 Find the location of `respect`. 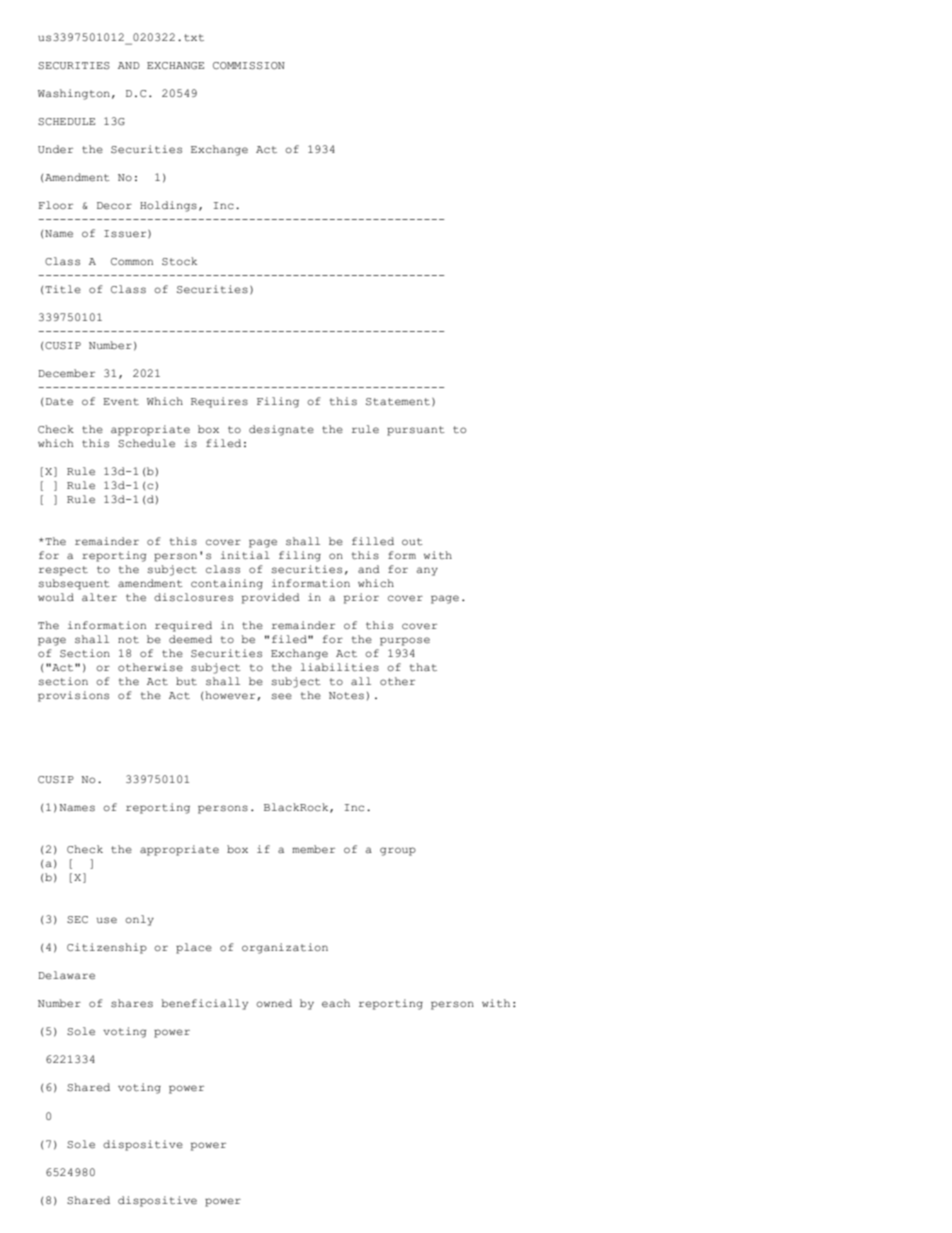

respect is located at coordinates (63, 571).
